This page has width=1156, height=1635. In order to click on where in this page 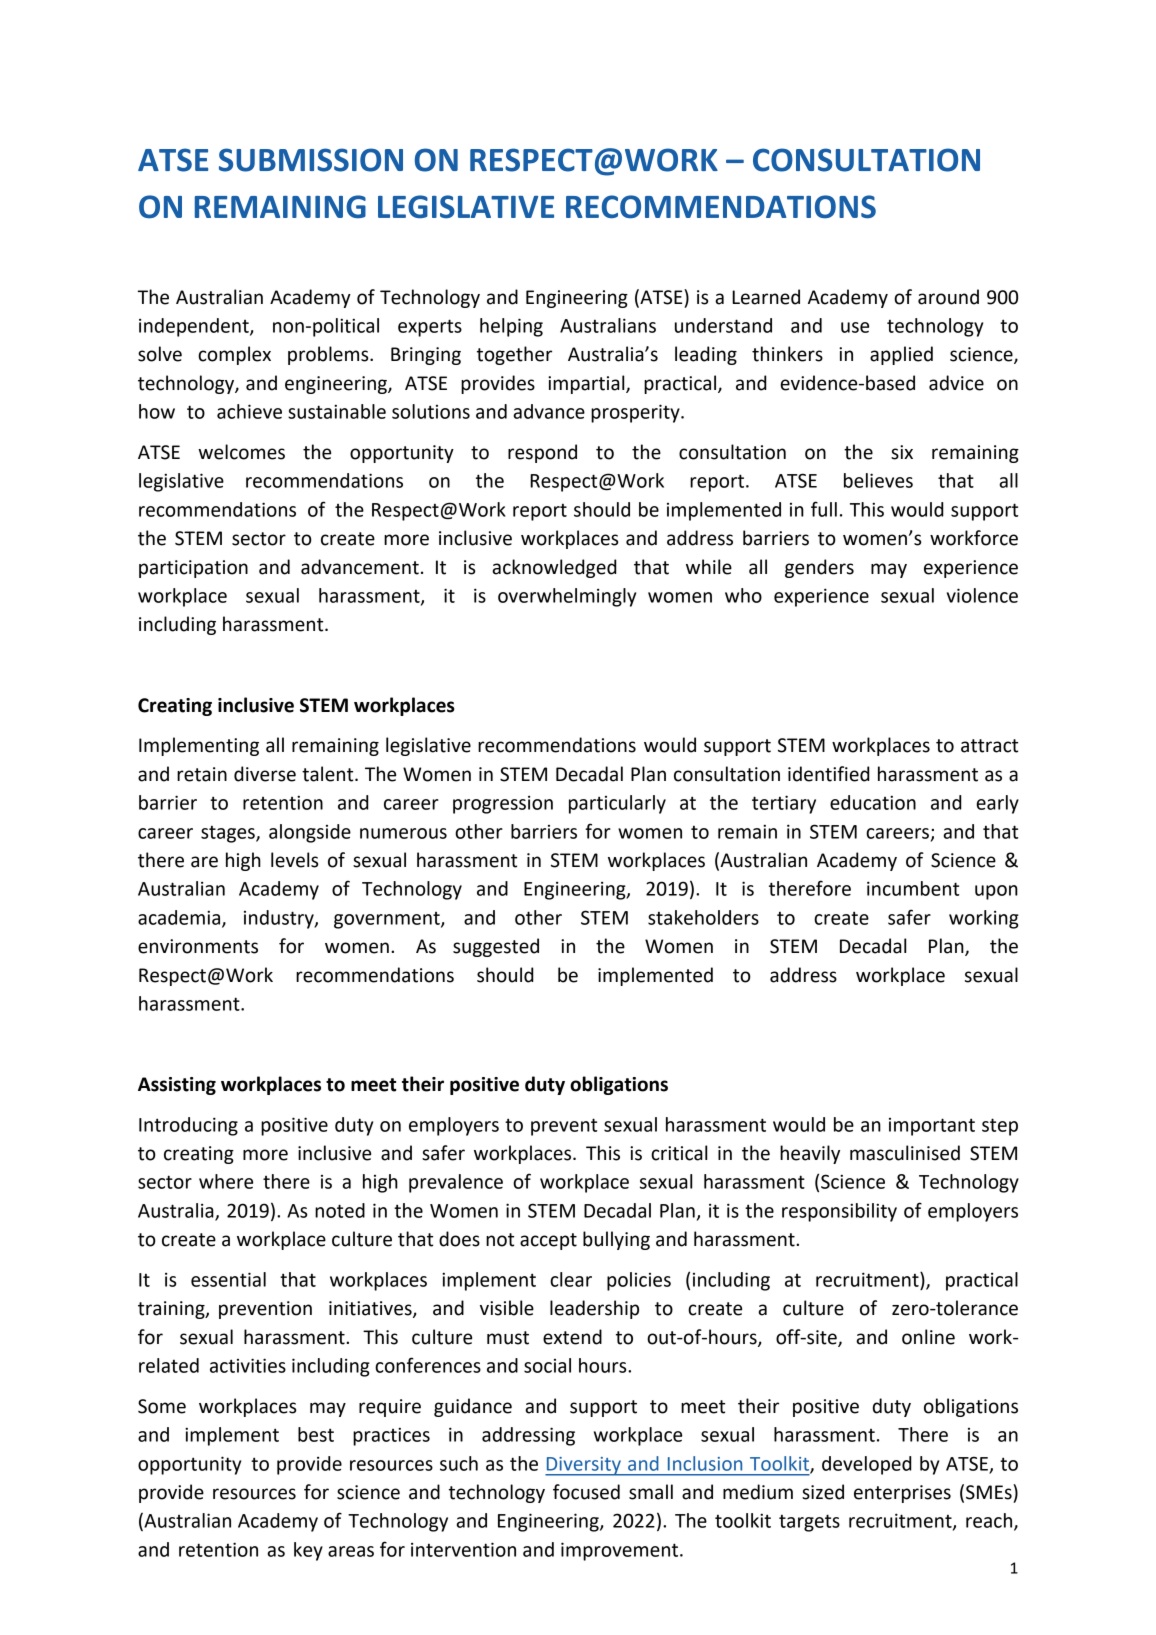, I will do `click(226, 1181)`.
